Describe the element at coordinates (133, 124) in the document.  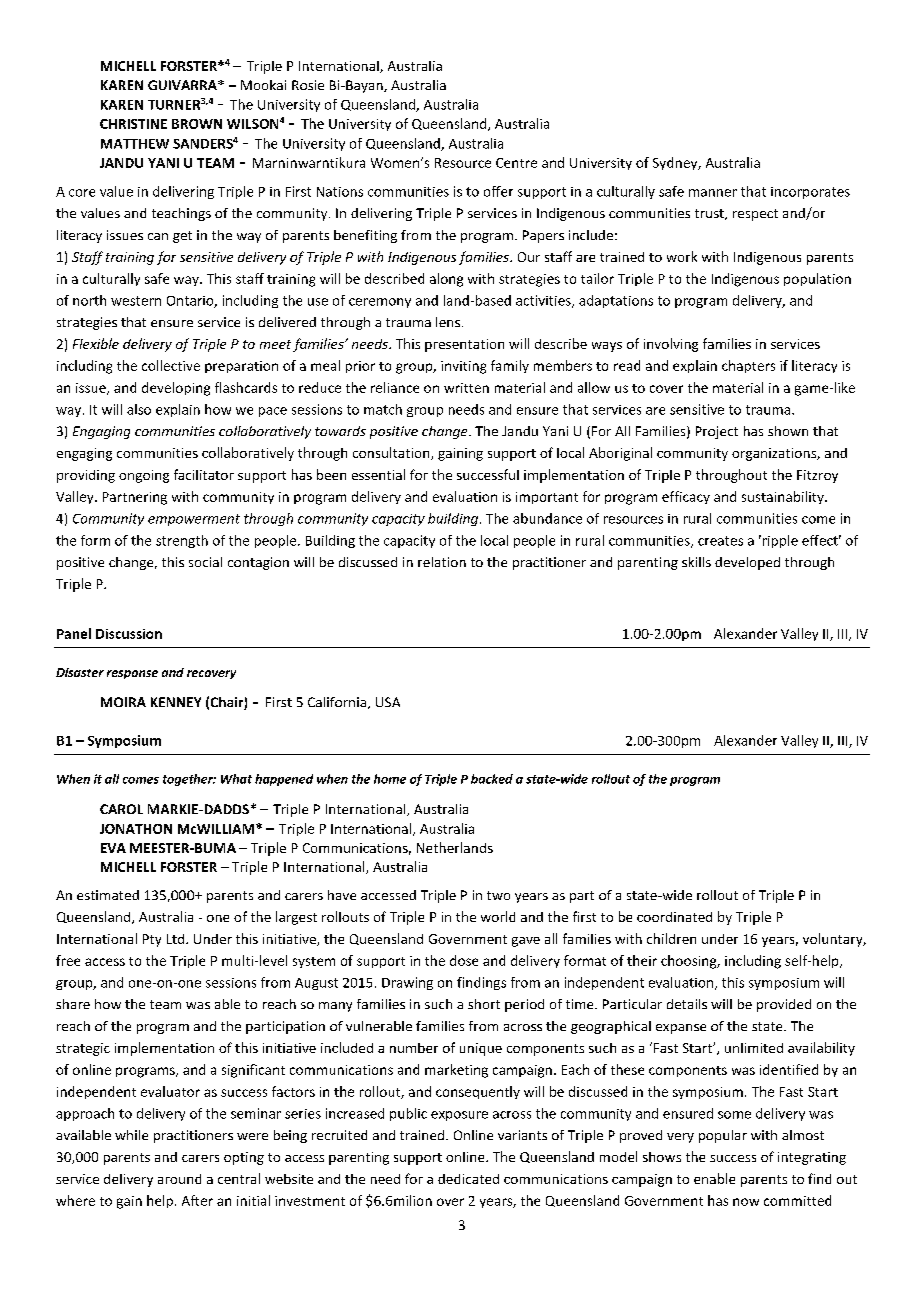
I see `CHRISTINE` at that location.
